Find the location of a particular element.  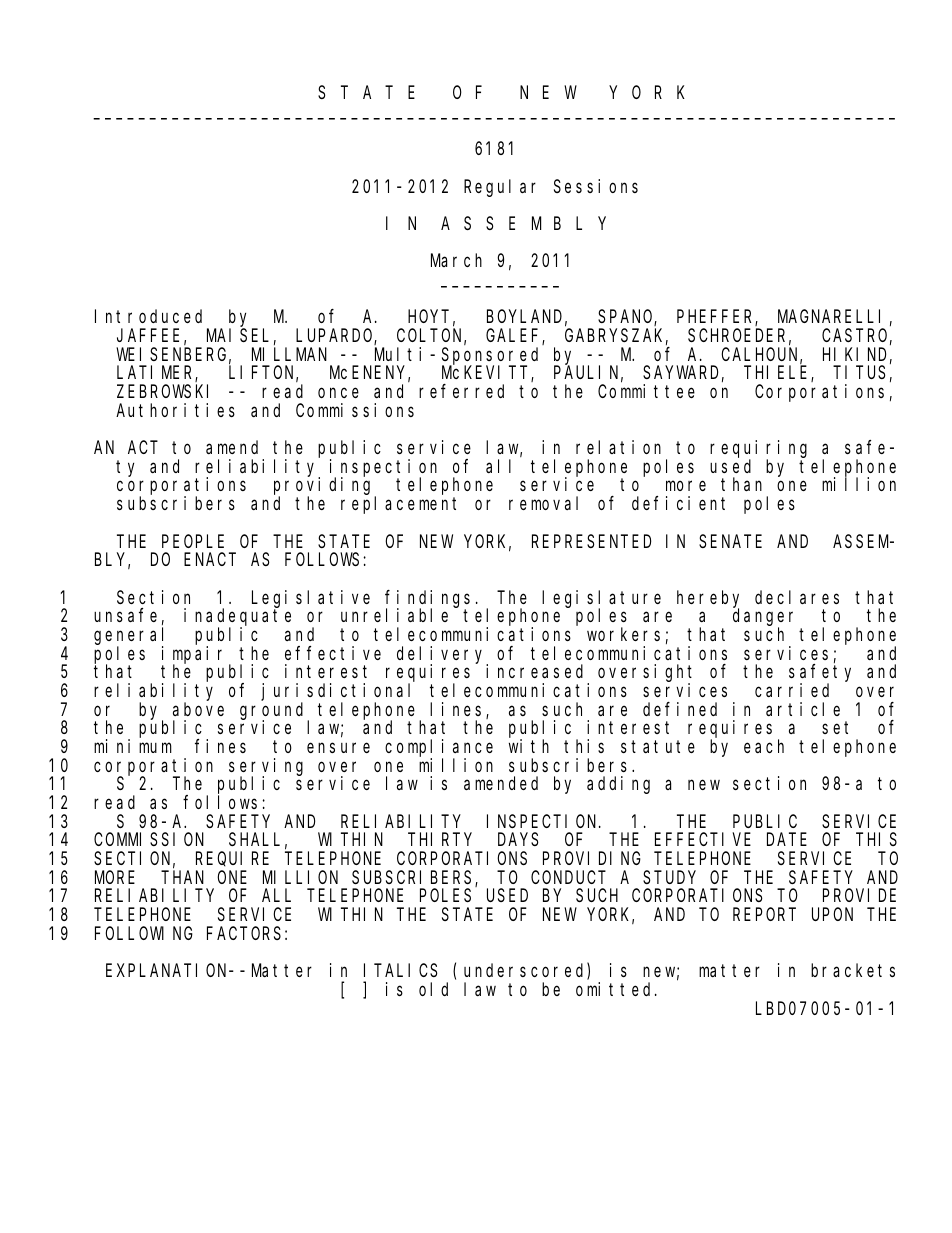

PEOPLE is located at coordinates (193, 541).
